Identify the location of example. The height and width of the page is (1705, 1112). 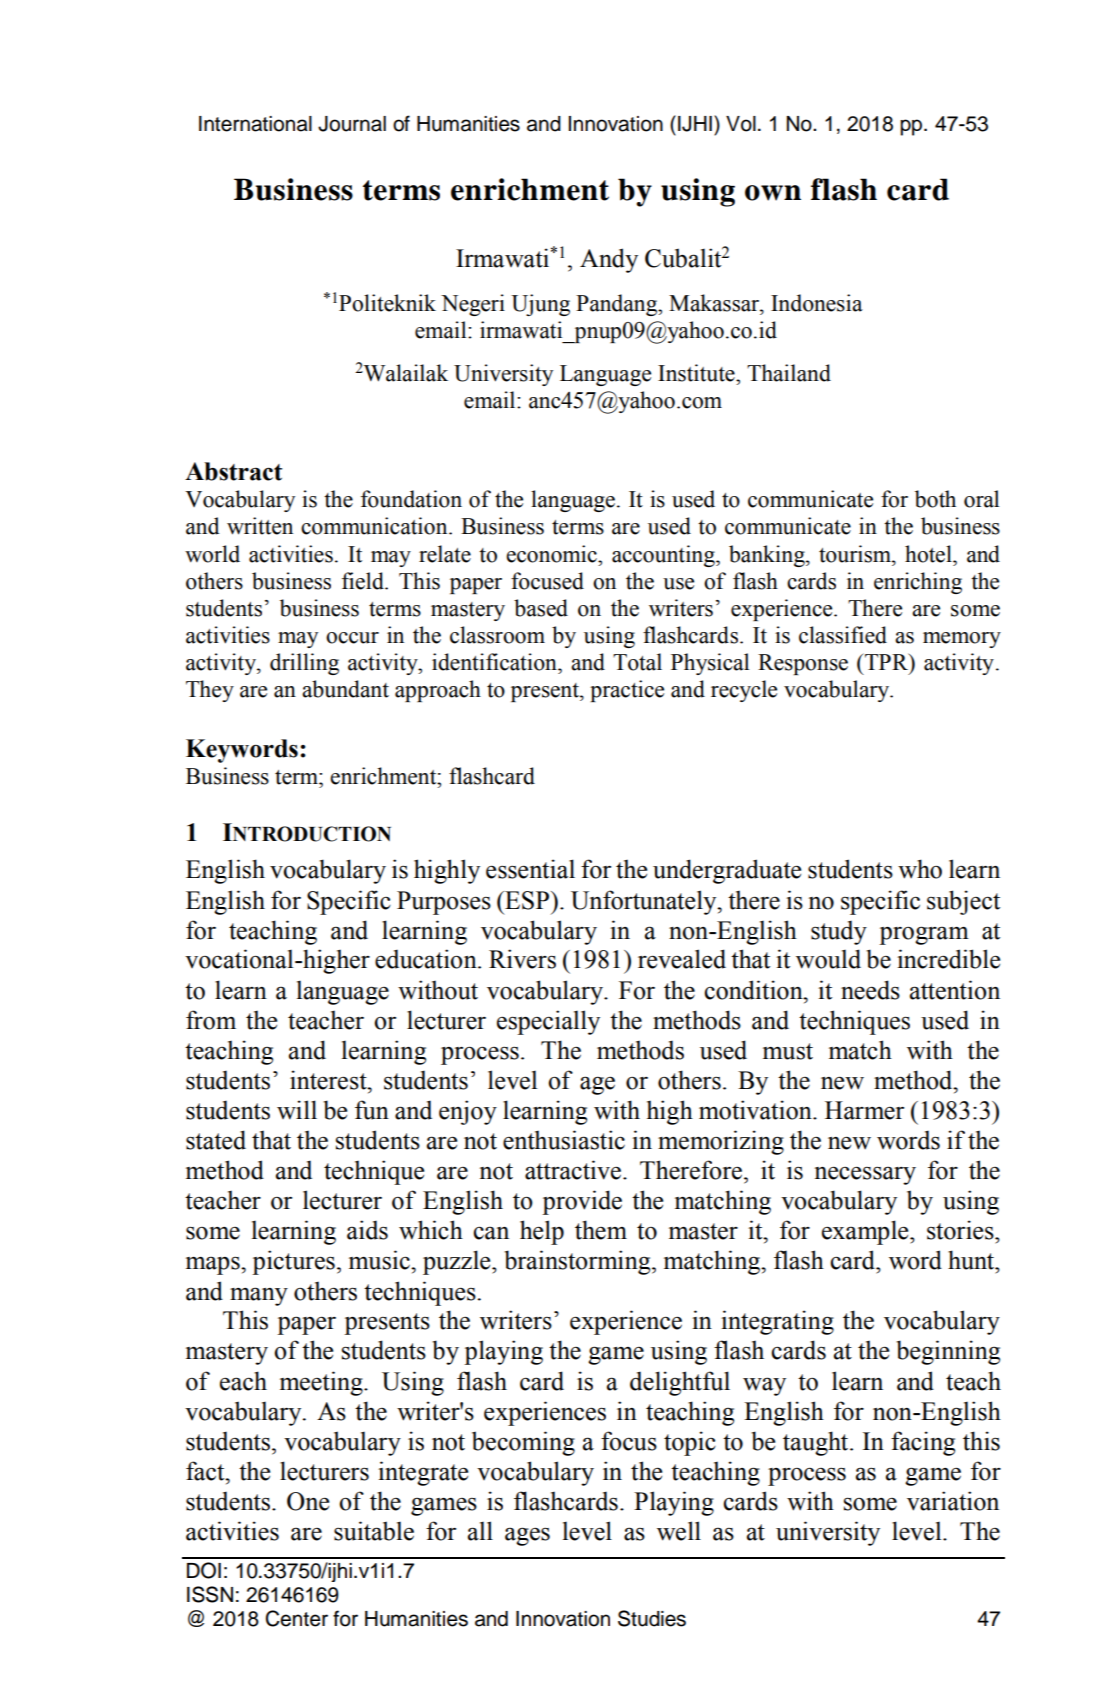
(866, 1232).
